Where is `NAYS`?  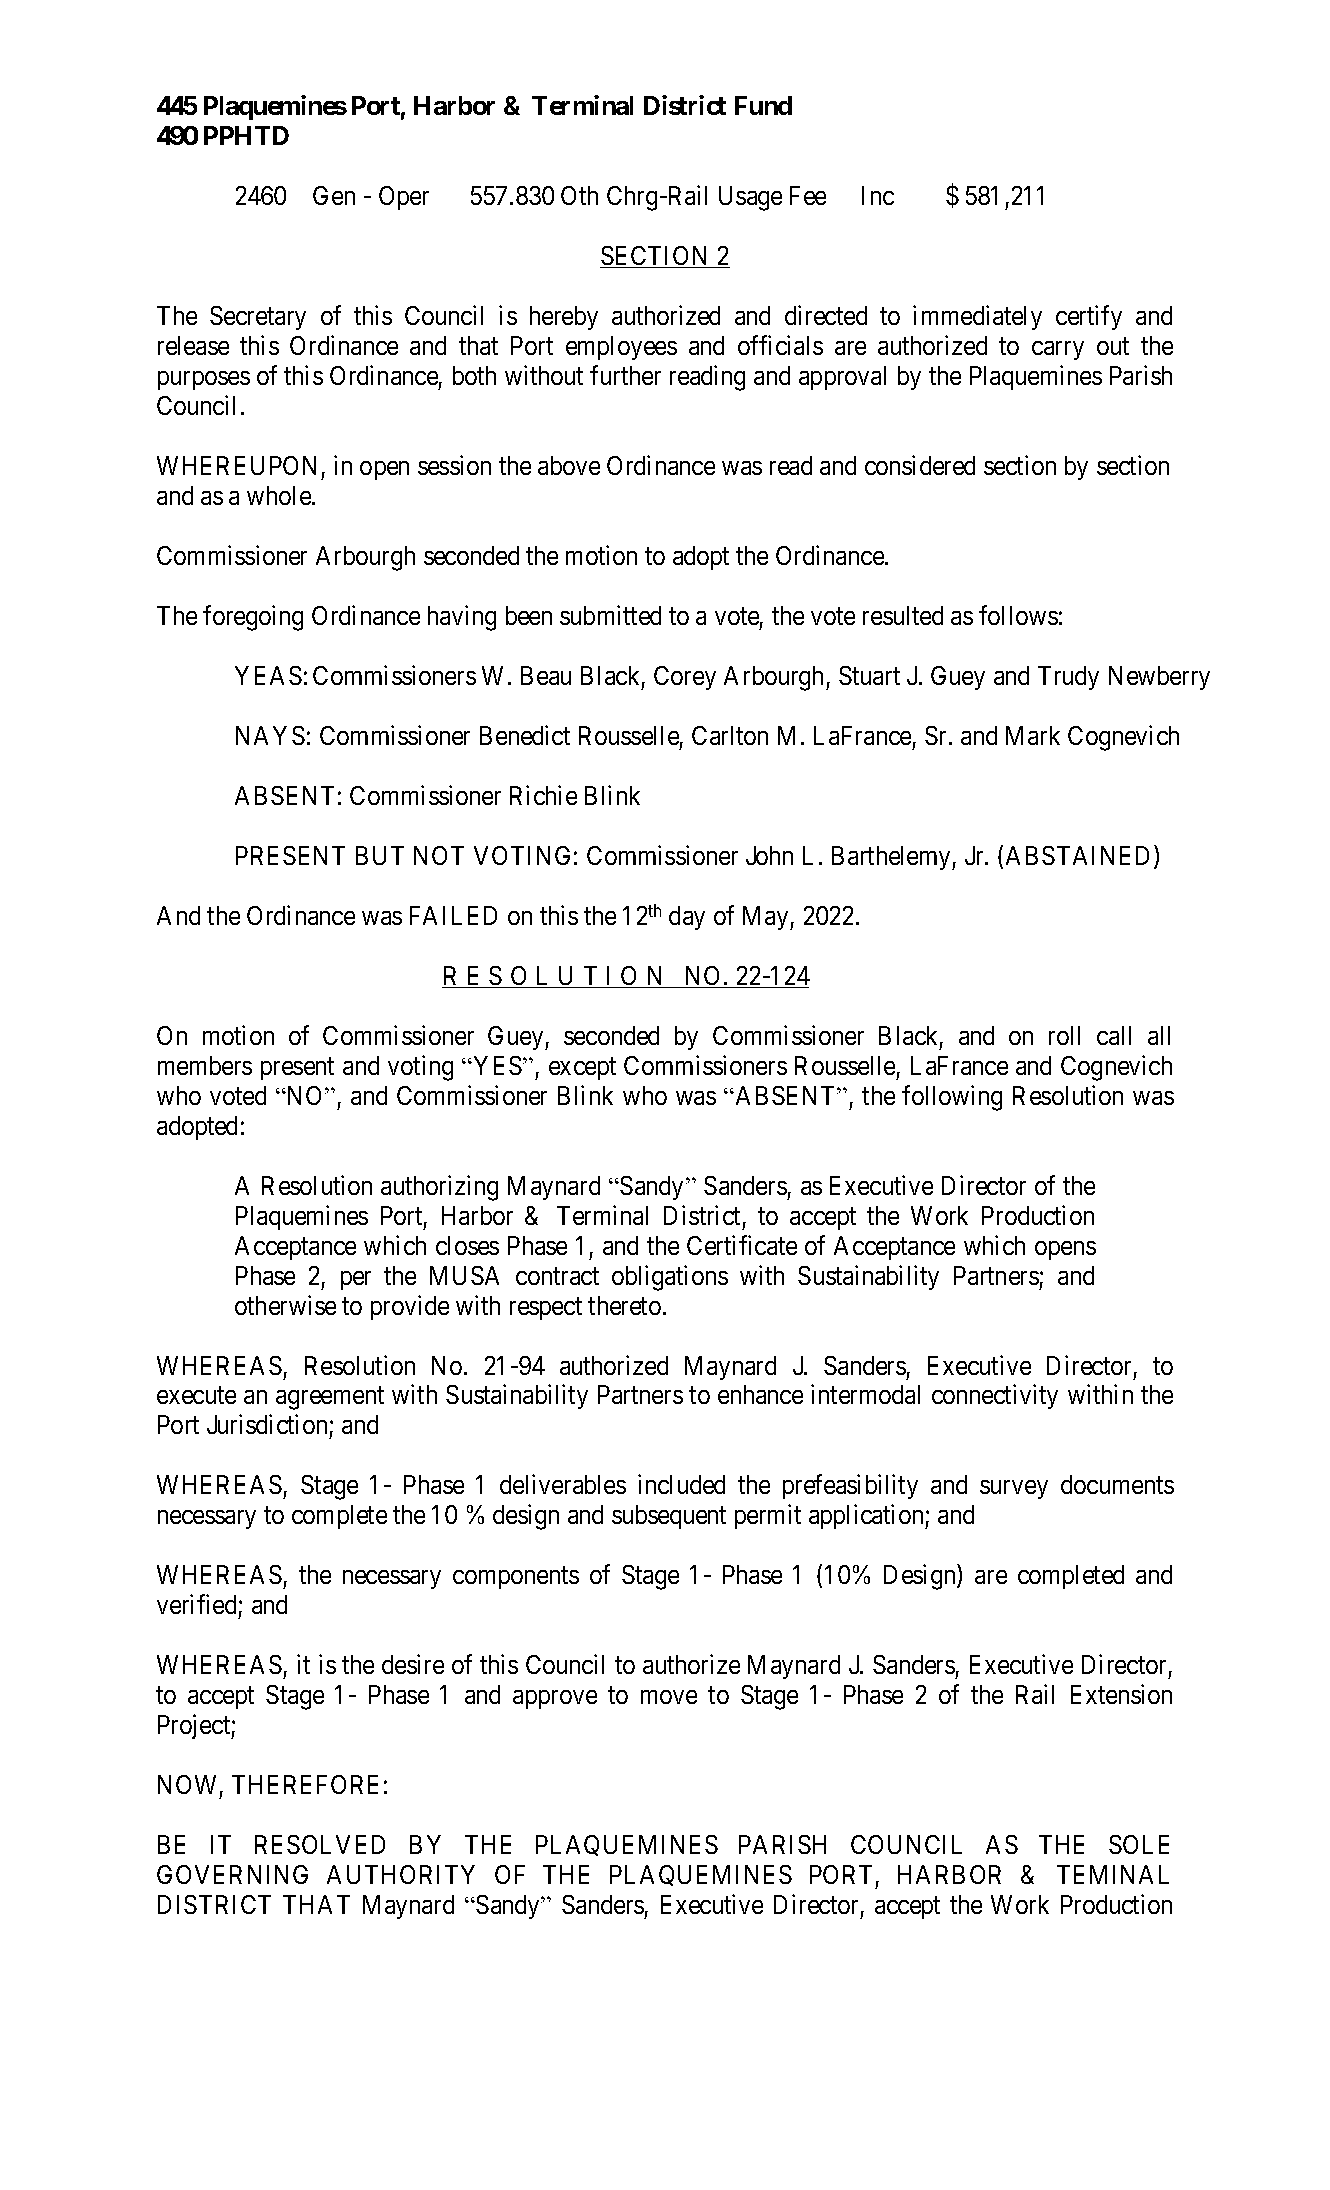 NAYS is located at coordinates (270, 735).
